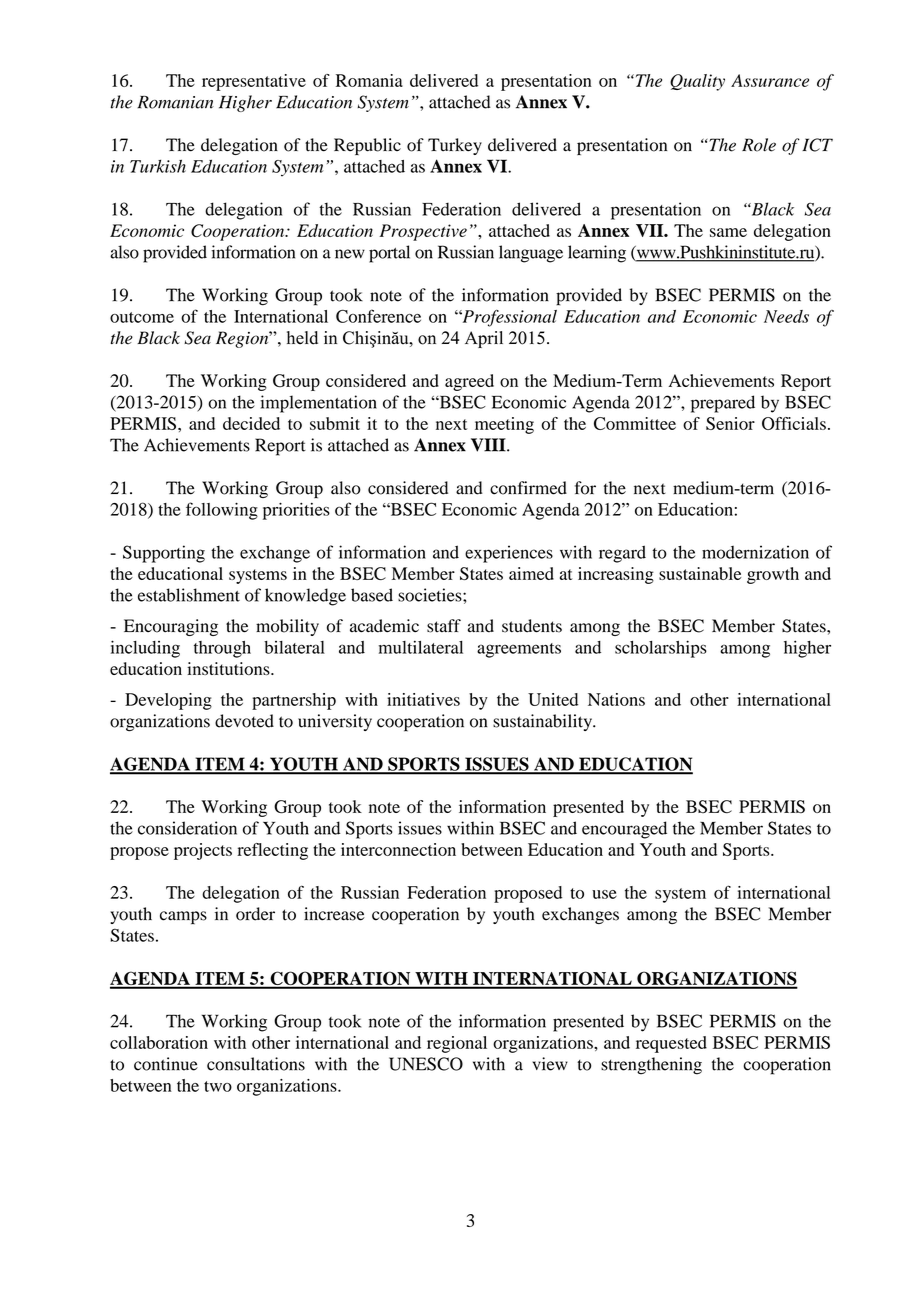 This page has height=1308, width=924. I want to click on consideration, so click(187, 828).
